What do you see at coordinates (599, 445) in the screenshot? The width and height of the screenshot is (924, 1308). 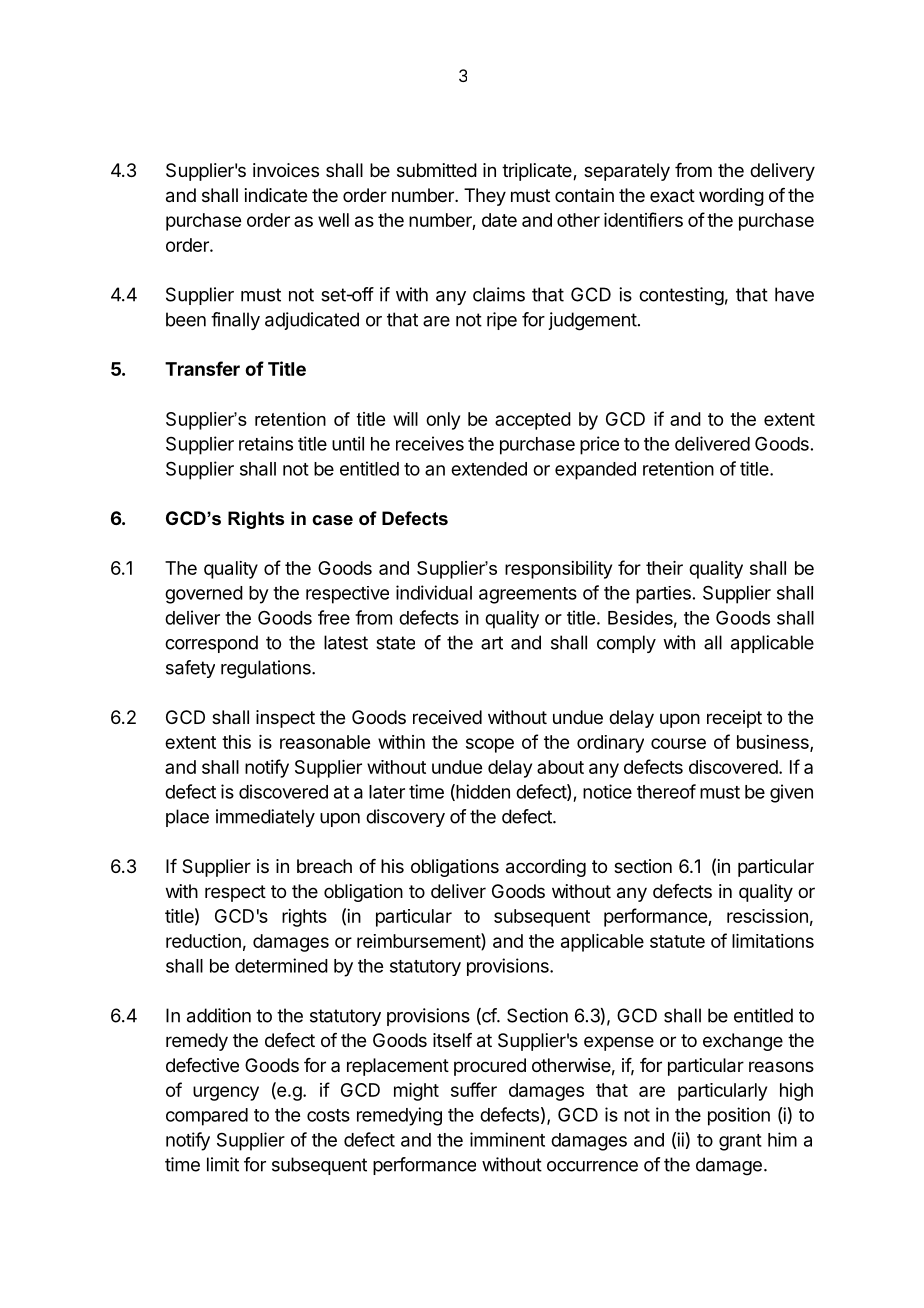 I see `price` at bounding box center [599, 445].
